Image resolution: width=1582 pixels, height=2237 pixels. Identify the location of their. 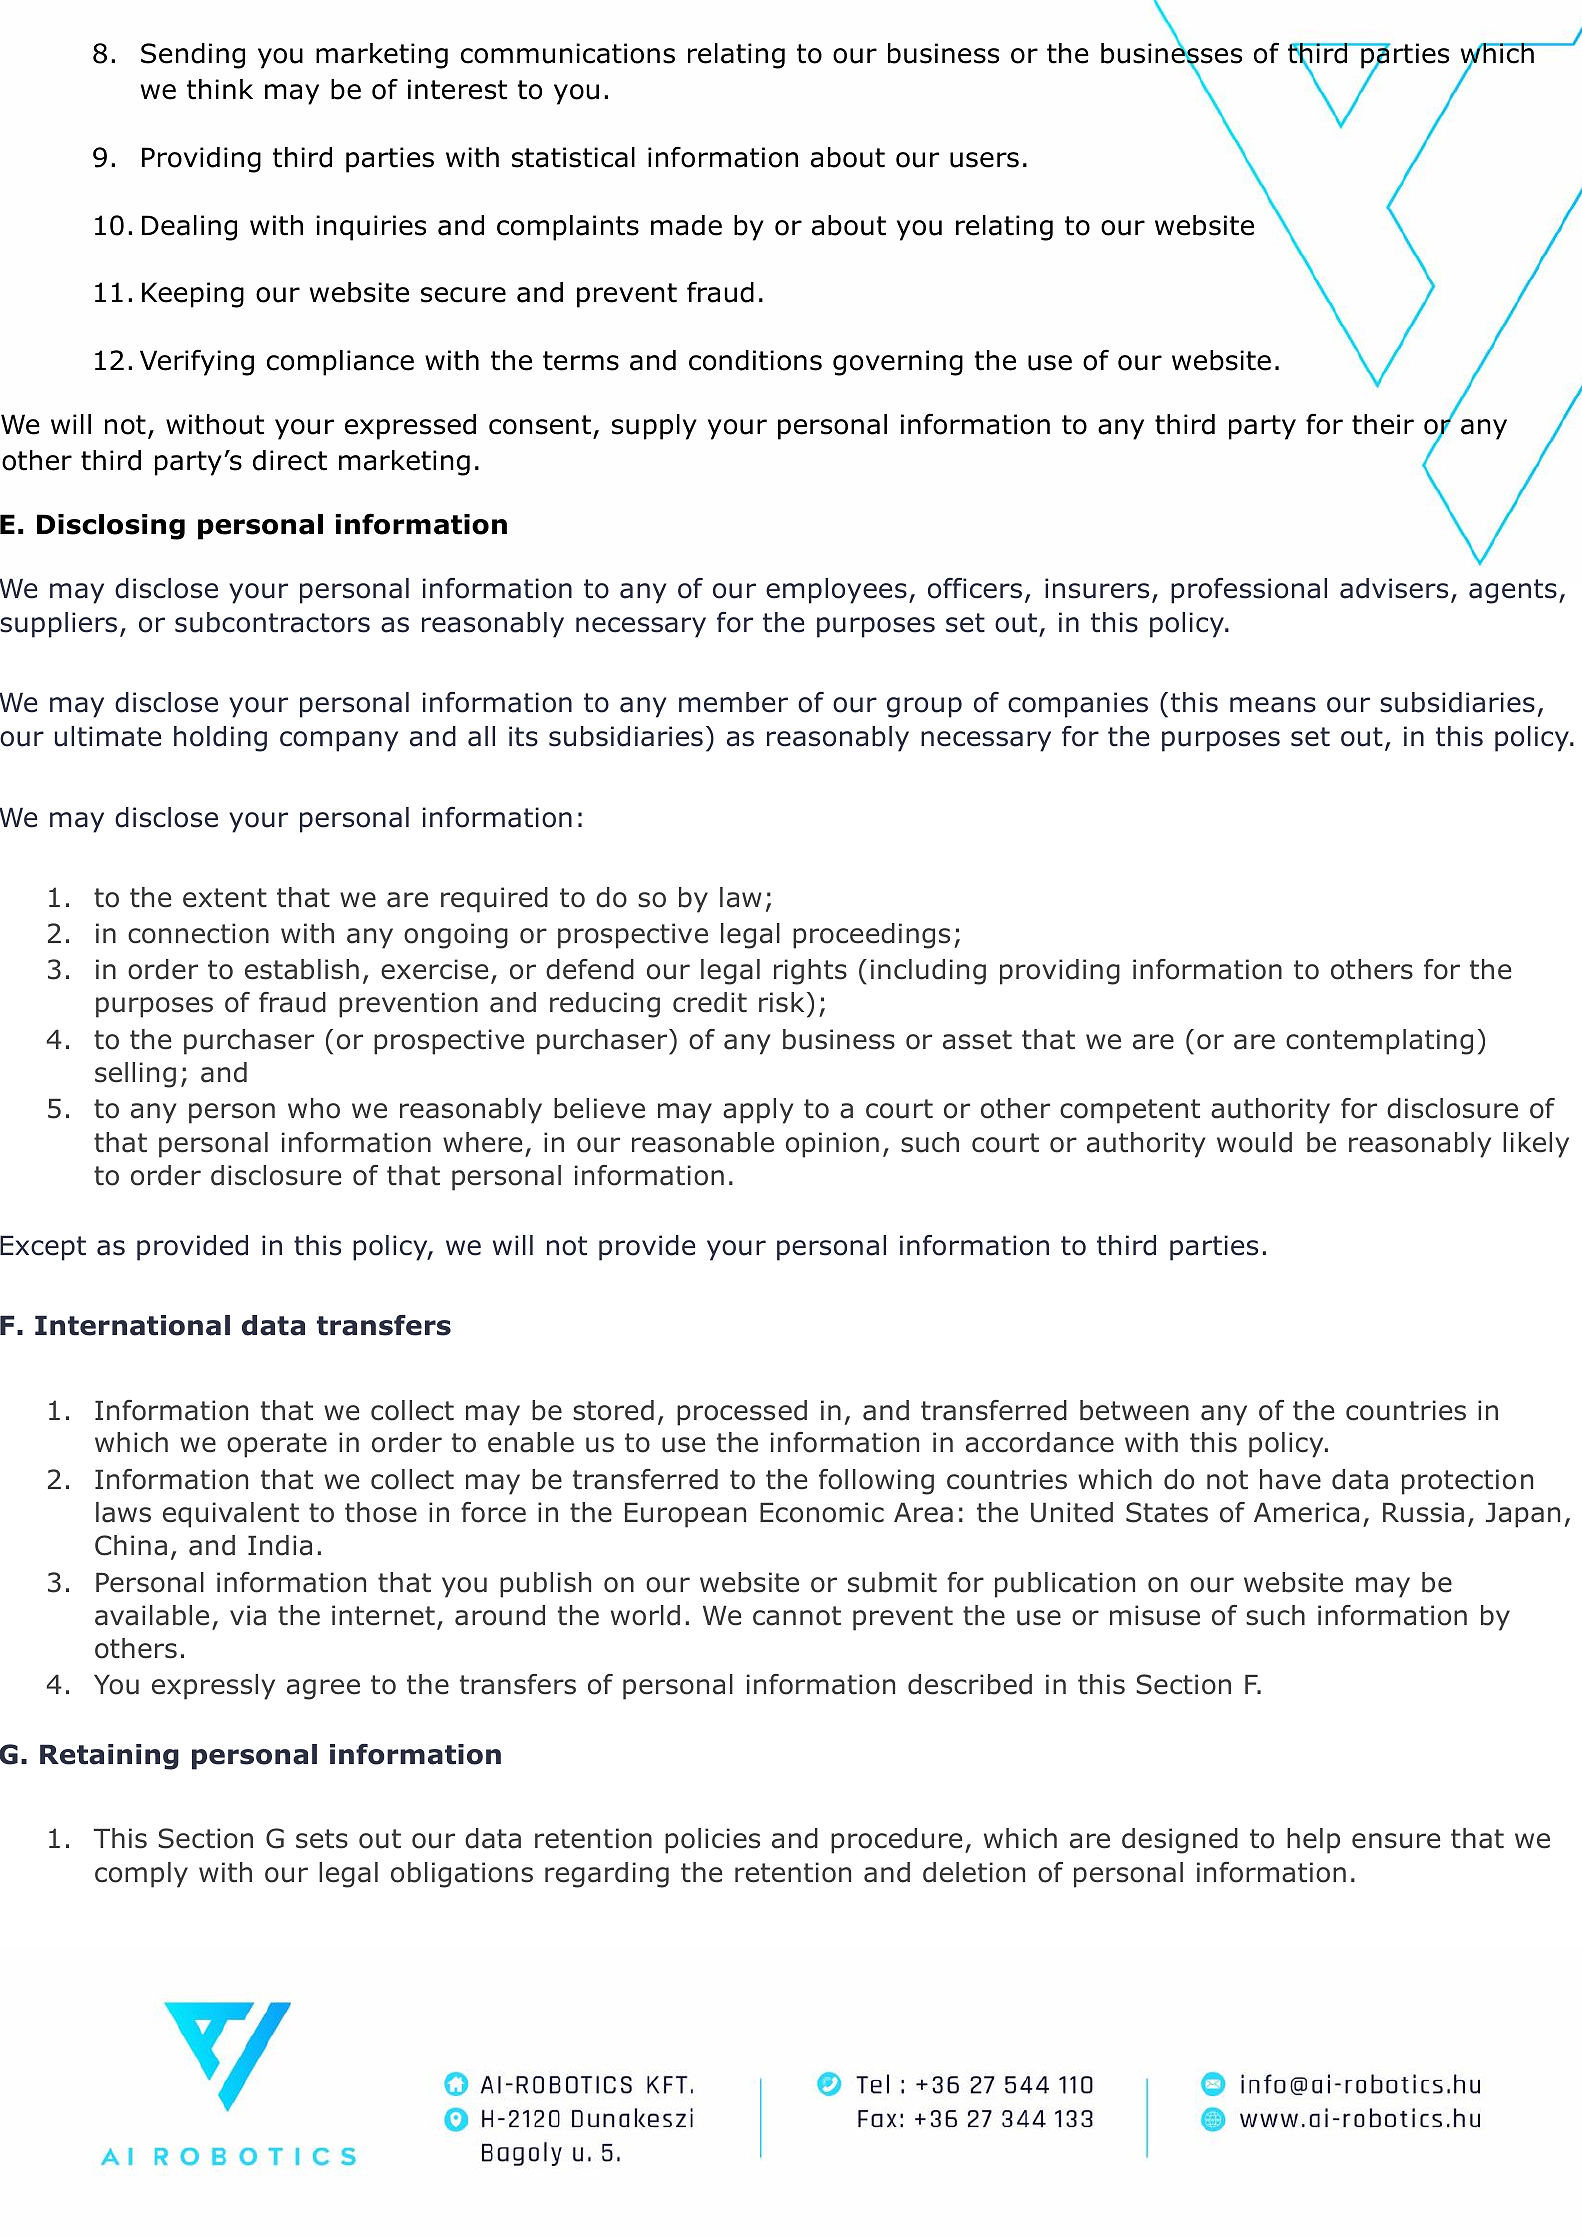
(1383, 424).
